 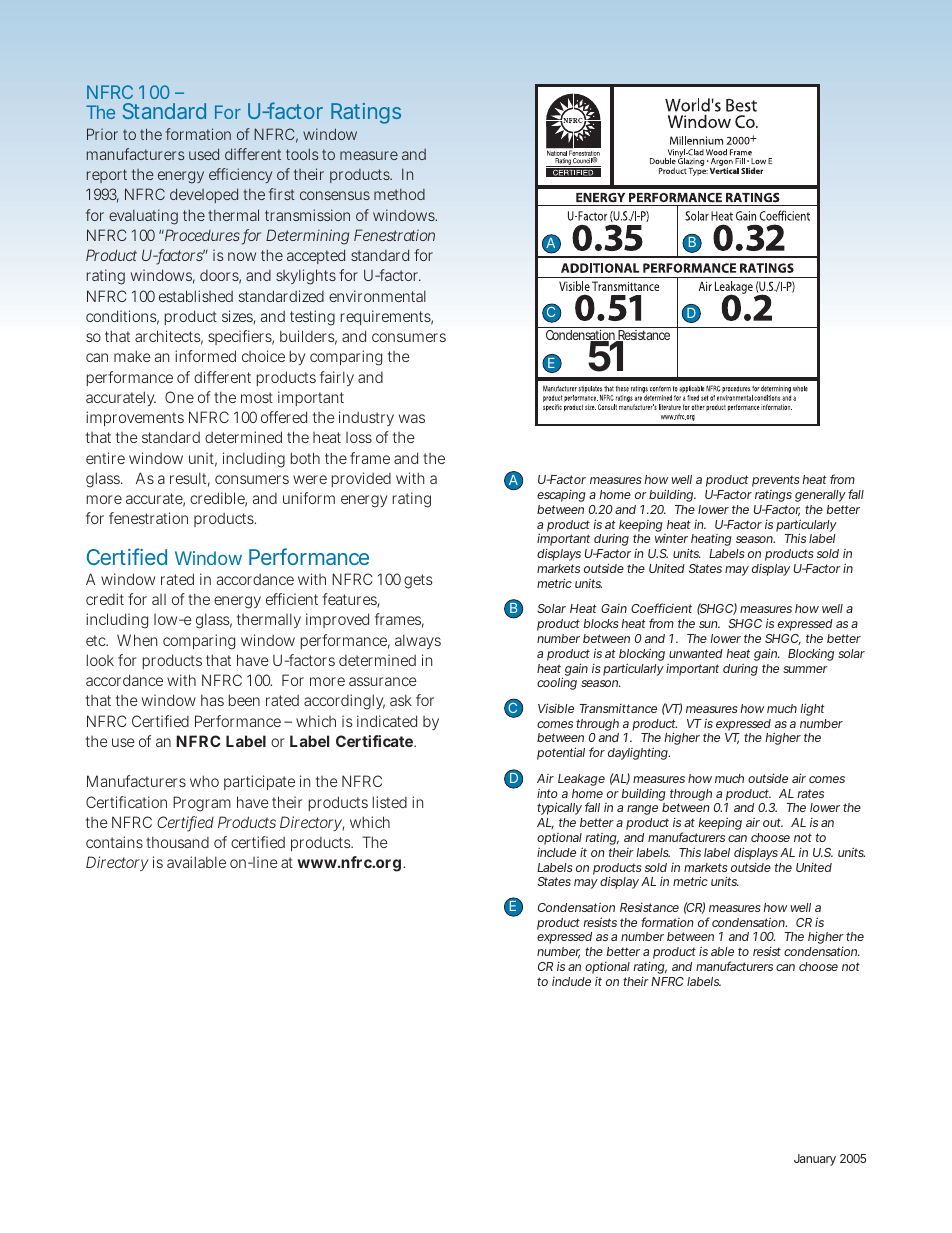 What do you see at coordinates (815, 1160) in the screenshot?
I see `January` at bounding box center [815, 1160].
